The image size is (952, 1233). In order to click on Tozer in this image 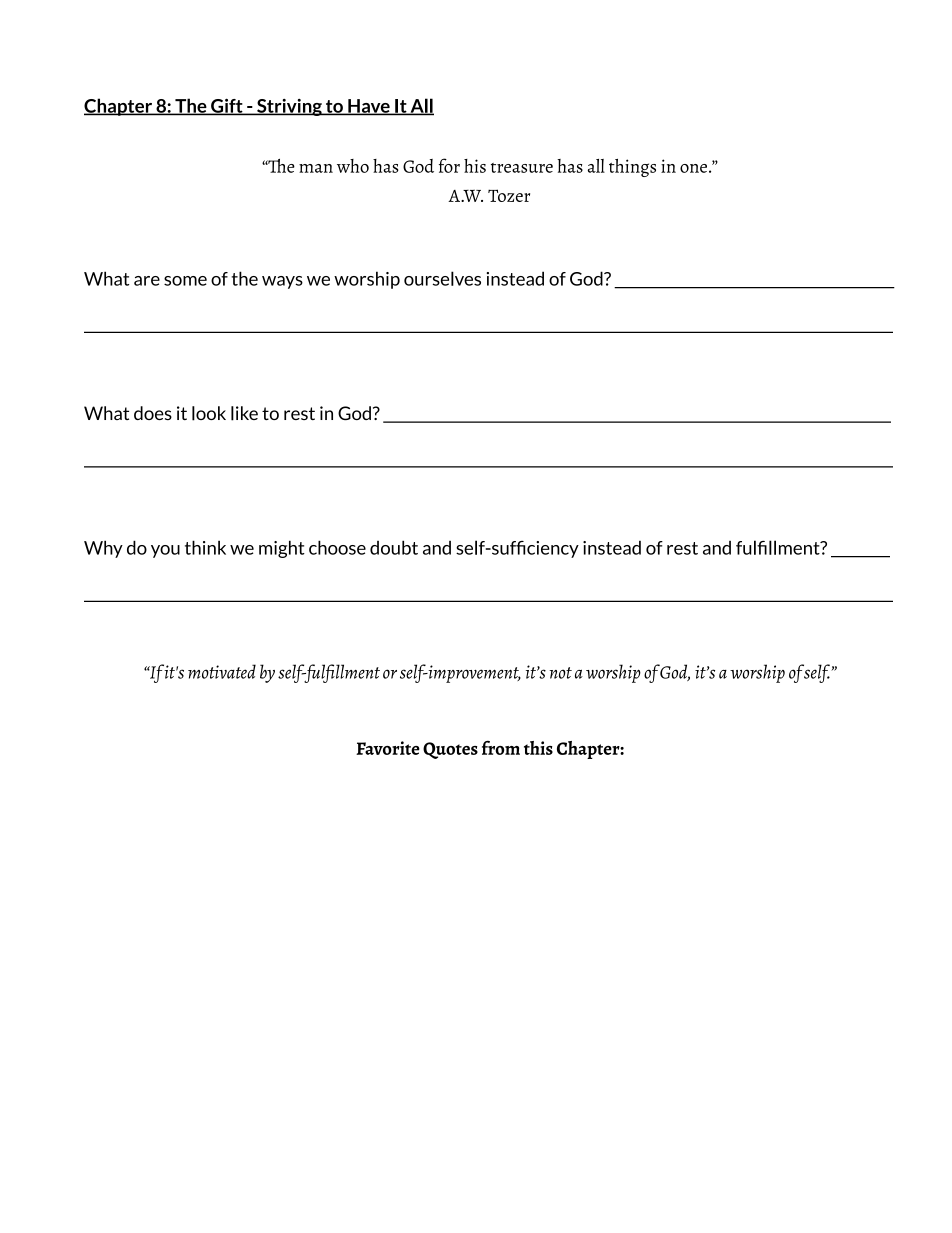, I will do `click(509, 195)`.
